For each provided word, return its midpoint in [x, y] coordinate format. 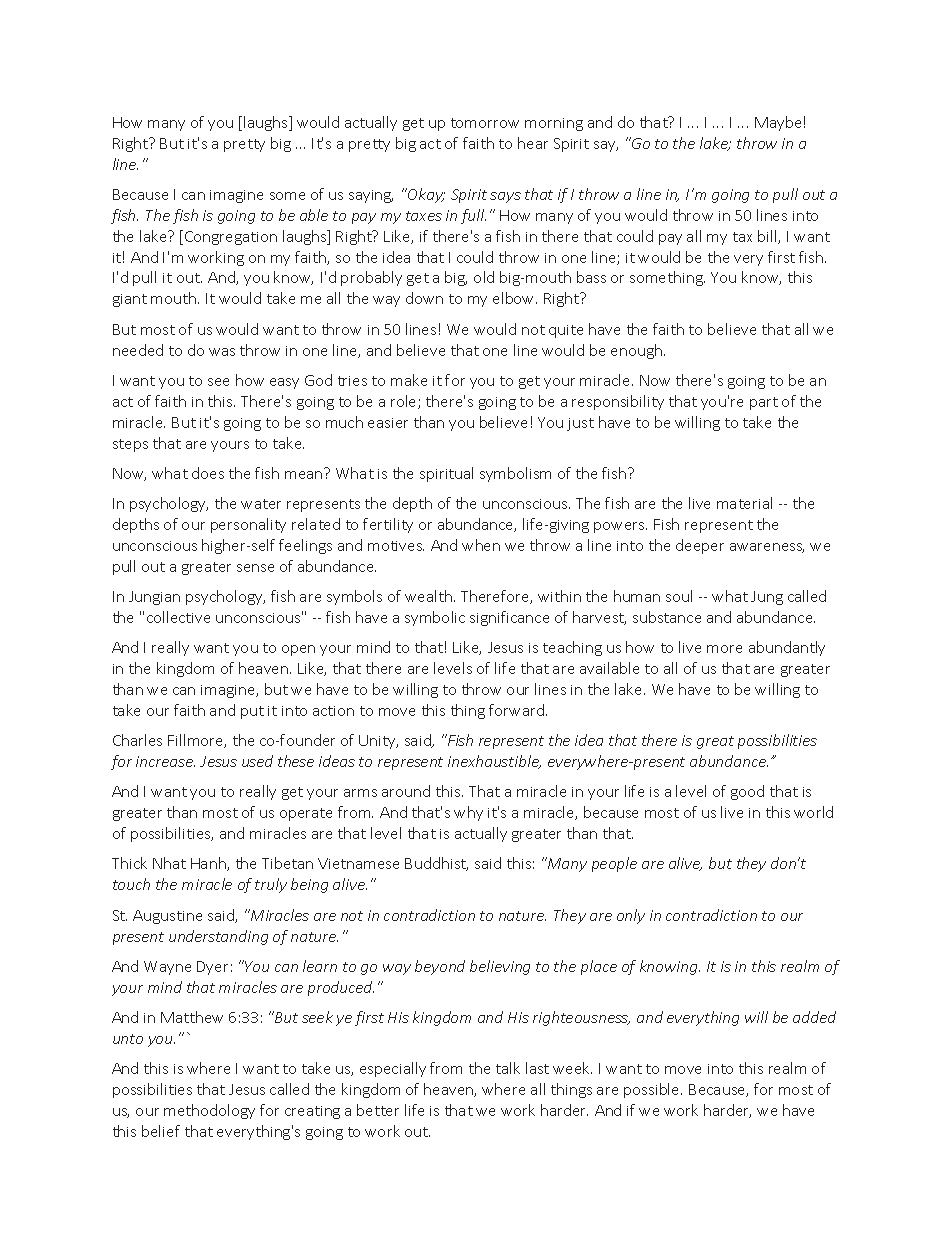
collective [178, 617]
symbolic [435, 618]
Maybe [778, 123]
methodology [209, 1111]
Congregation [231, 238]
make [409, 380]
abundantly [787, 648]
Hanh [209, 864]
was [222, 352]
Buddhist [436, 864]
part [764, 403]
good [747, 792]
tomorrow [485, 123]
